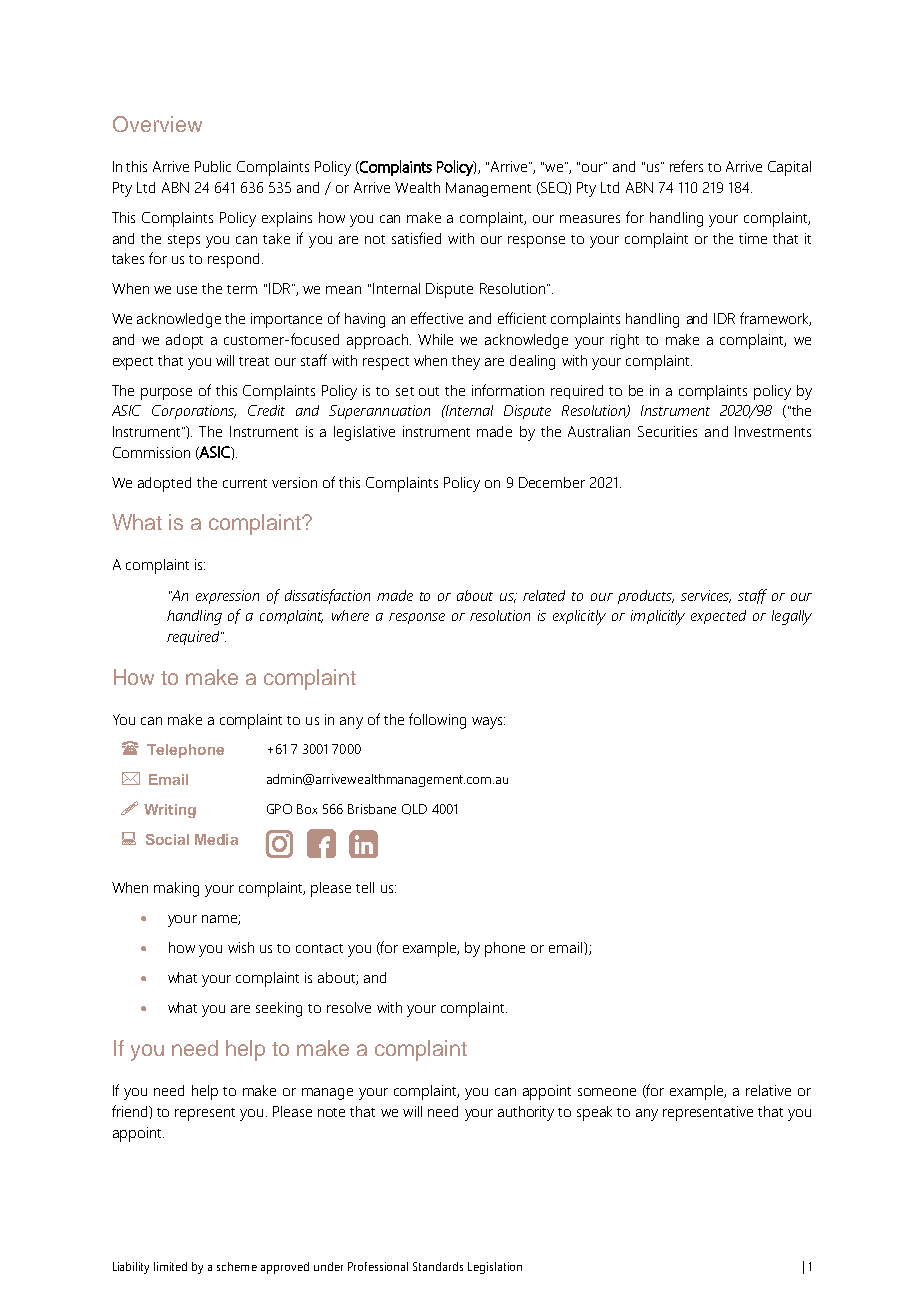 Image resolution: width=924 pixels, height=1308 pixels. Describe the element at coordinates (194, 412) in the screenshot. I see `Corporations` at that location.
